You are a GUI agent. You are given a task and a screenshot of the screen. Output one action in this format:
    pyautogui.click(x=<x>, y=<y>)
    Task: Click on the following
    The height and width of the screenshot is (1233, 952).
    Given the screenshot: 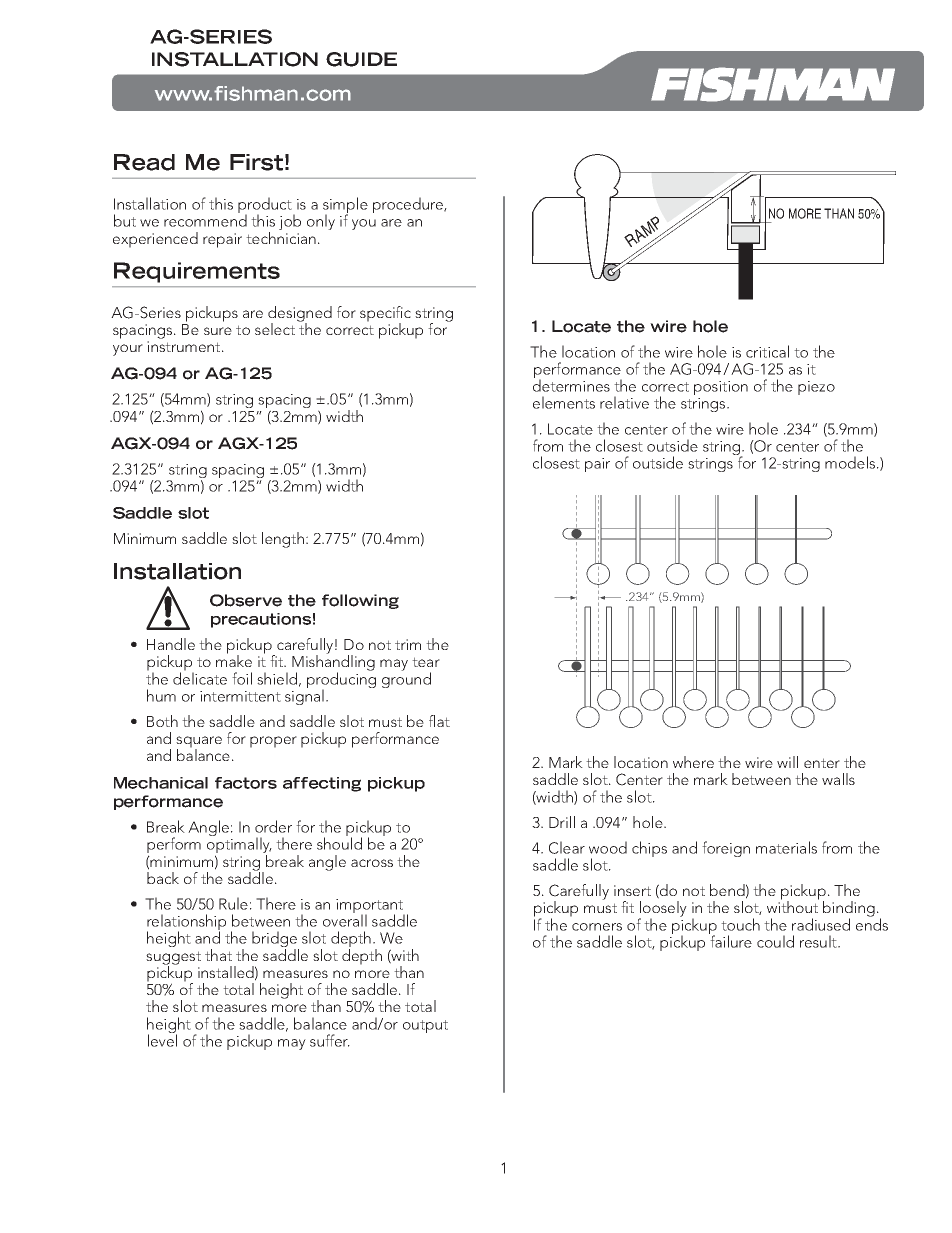 What is the action you would take?
    pyautogui.click(x=360, y=601)
